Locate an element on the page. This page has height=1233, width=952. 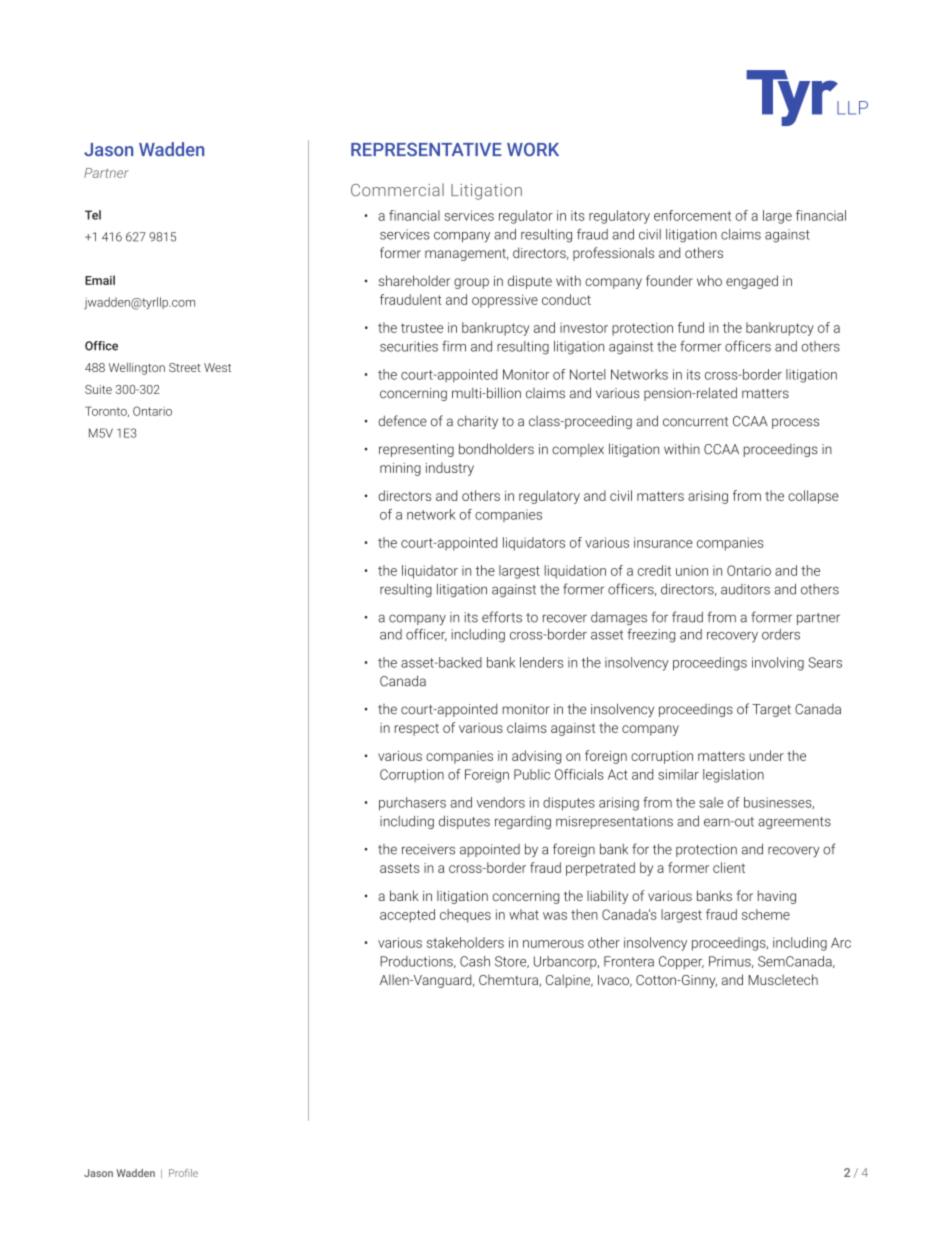
enforcement is located at coordinates (692, 215).
